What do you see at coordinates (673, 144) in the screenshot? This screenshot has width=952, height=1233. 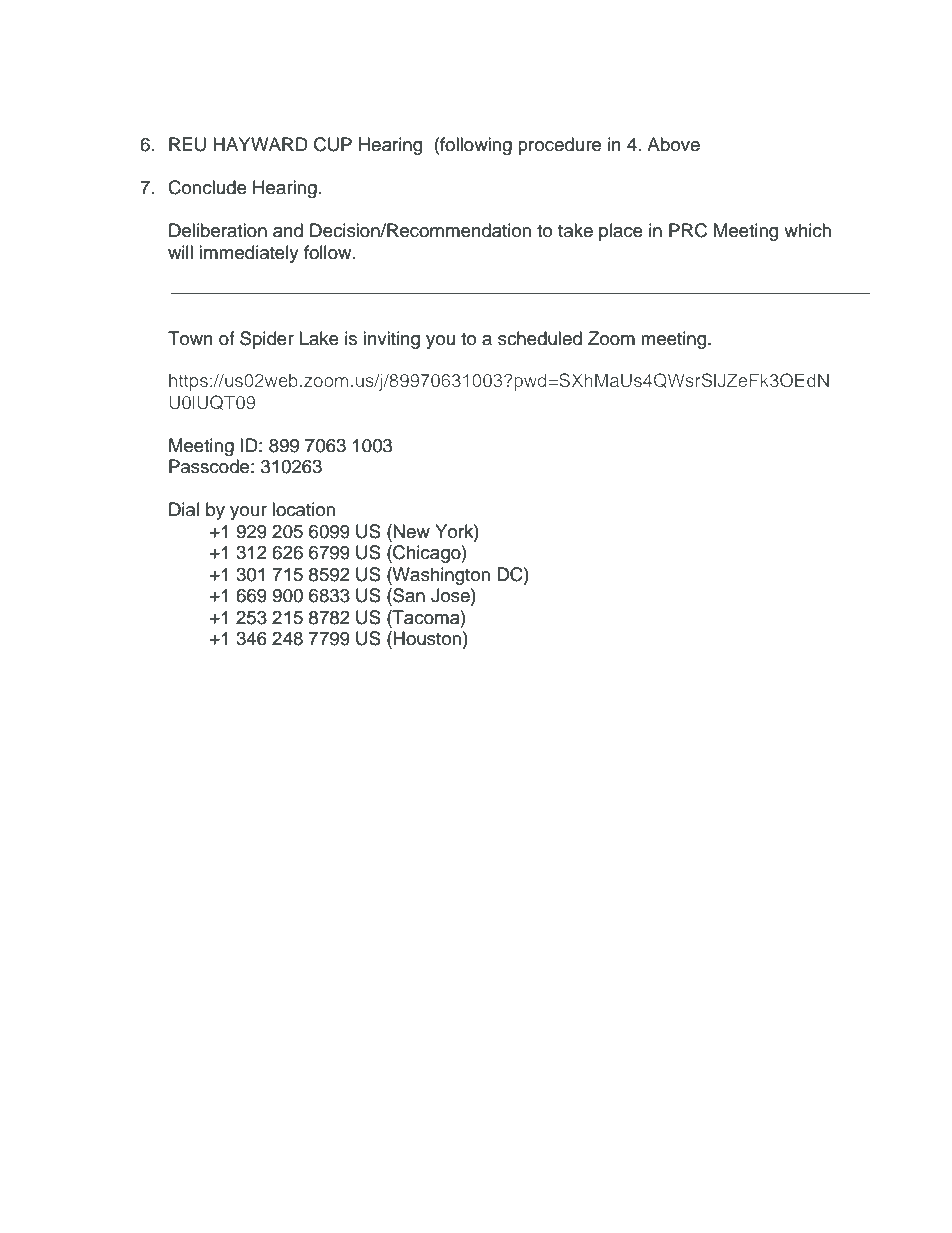 I see `Above` at bounding box center [673, 144].
